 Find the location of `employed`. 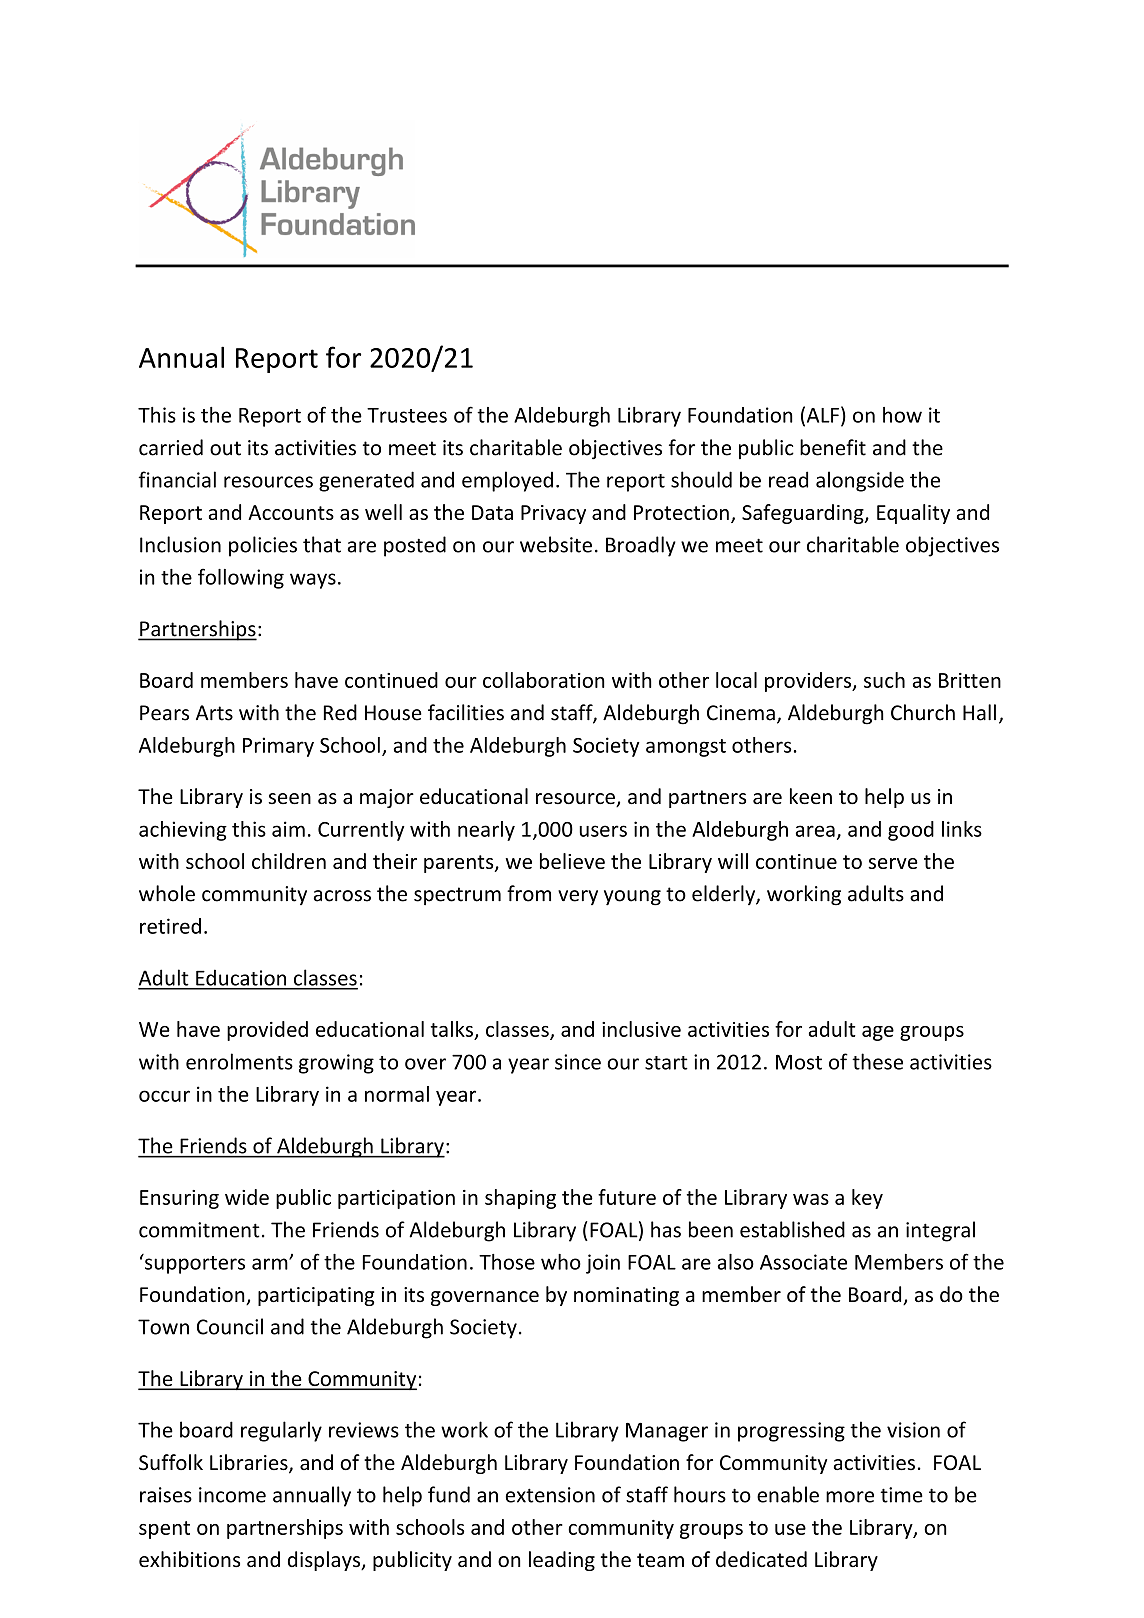

employed is located at coordinates (507, 481).
